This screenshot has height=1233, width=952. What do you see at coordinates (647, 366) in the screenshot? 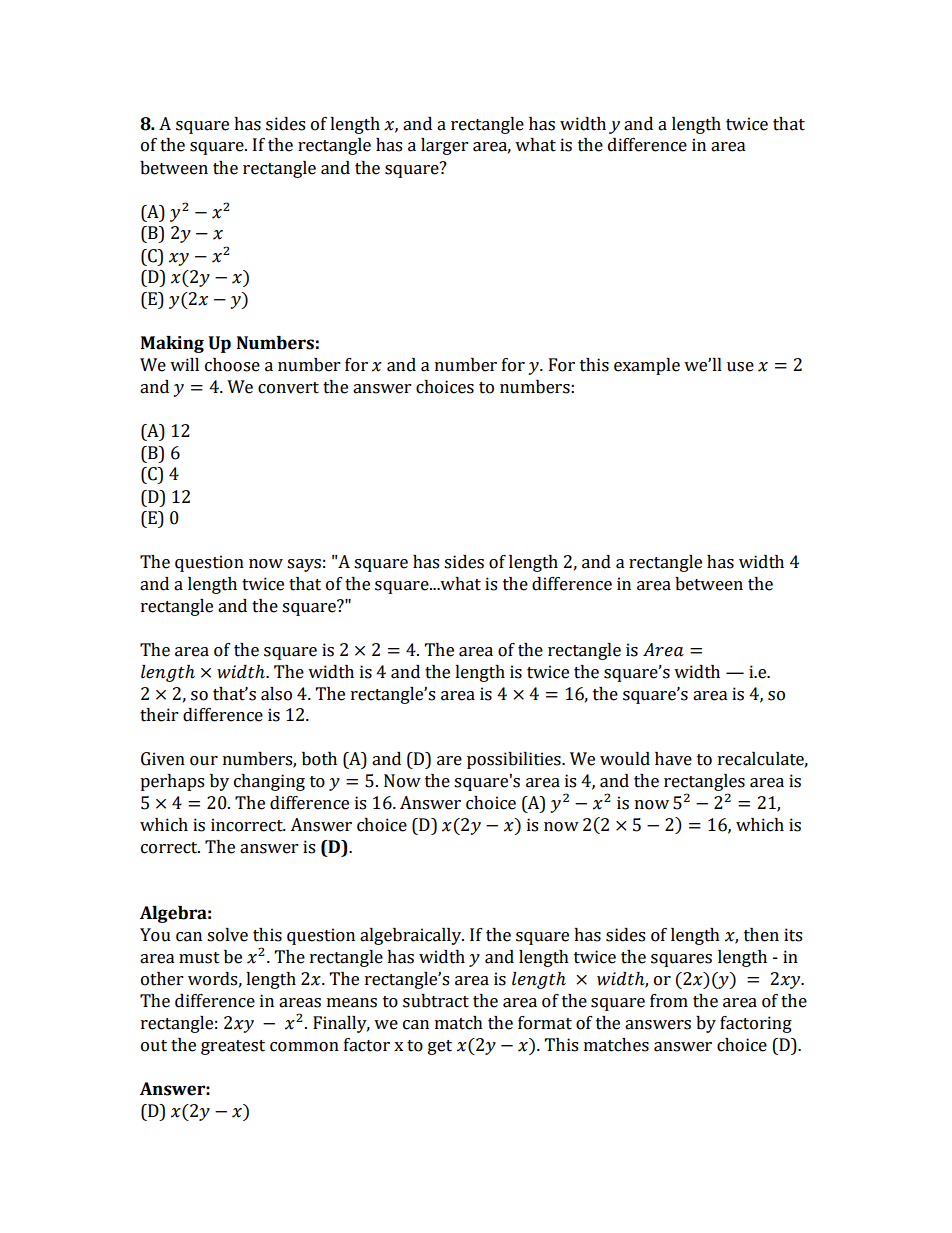
I see `example` at bounding box center [647, 366].
